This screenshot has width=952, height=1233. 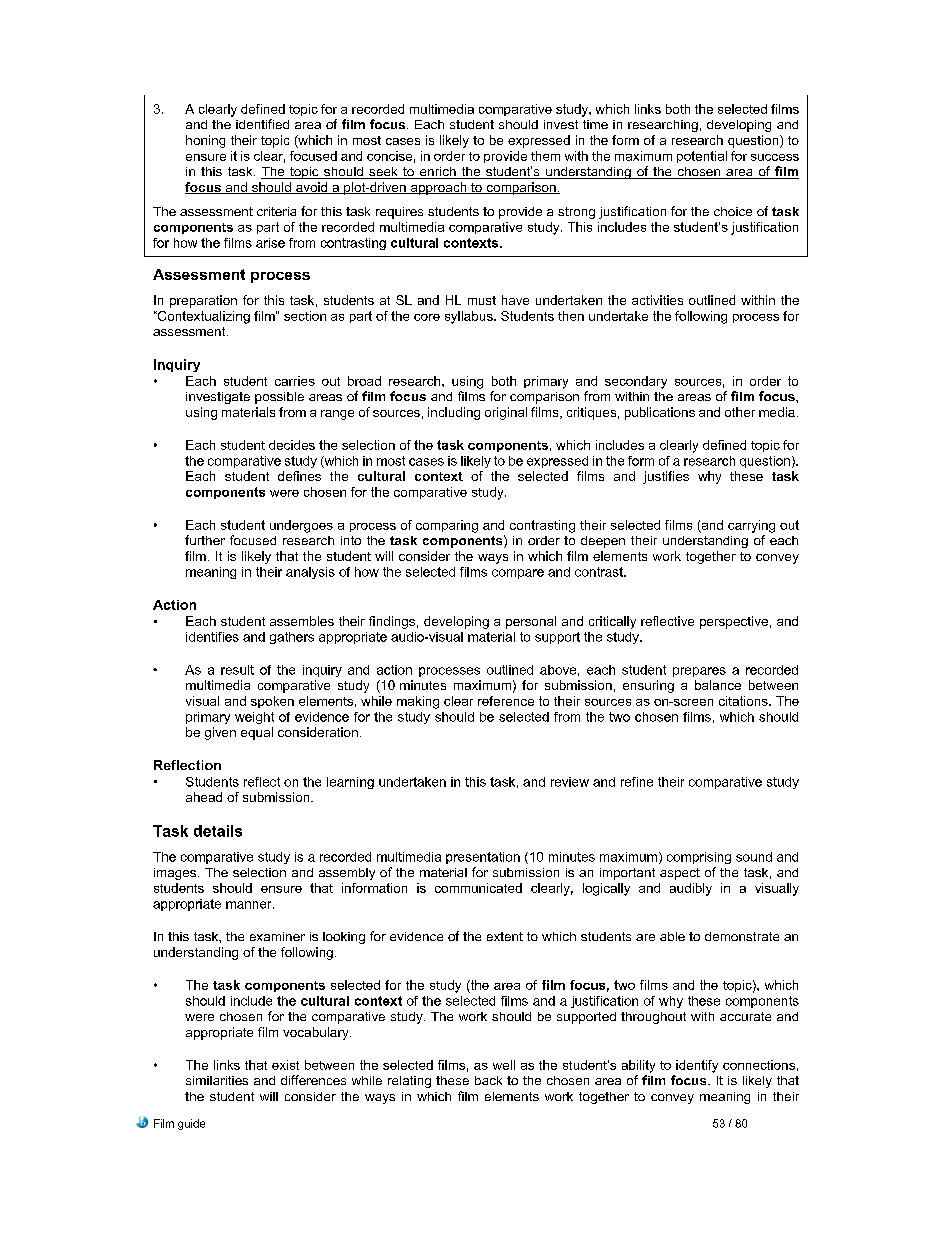 I want to click on comprising, so click(x=699, y=858).
